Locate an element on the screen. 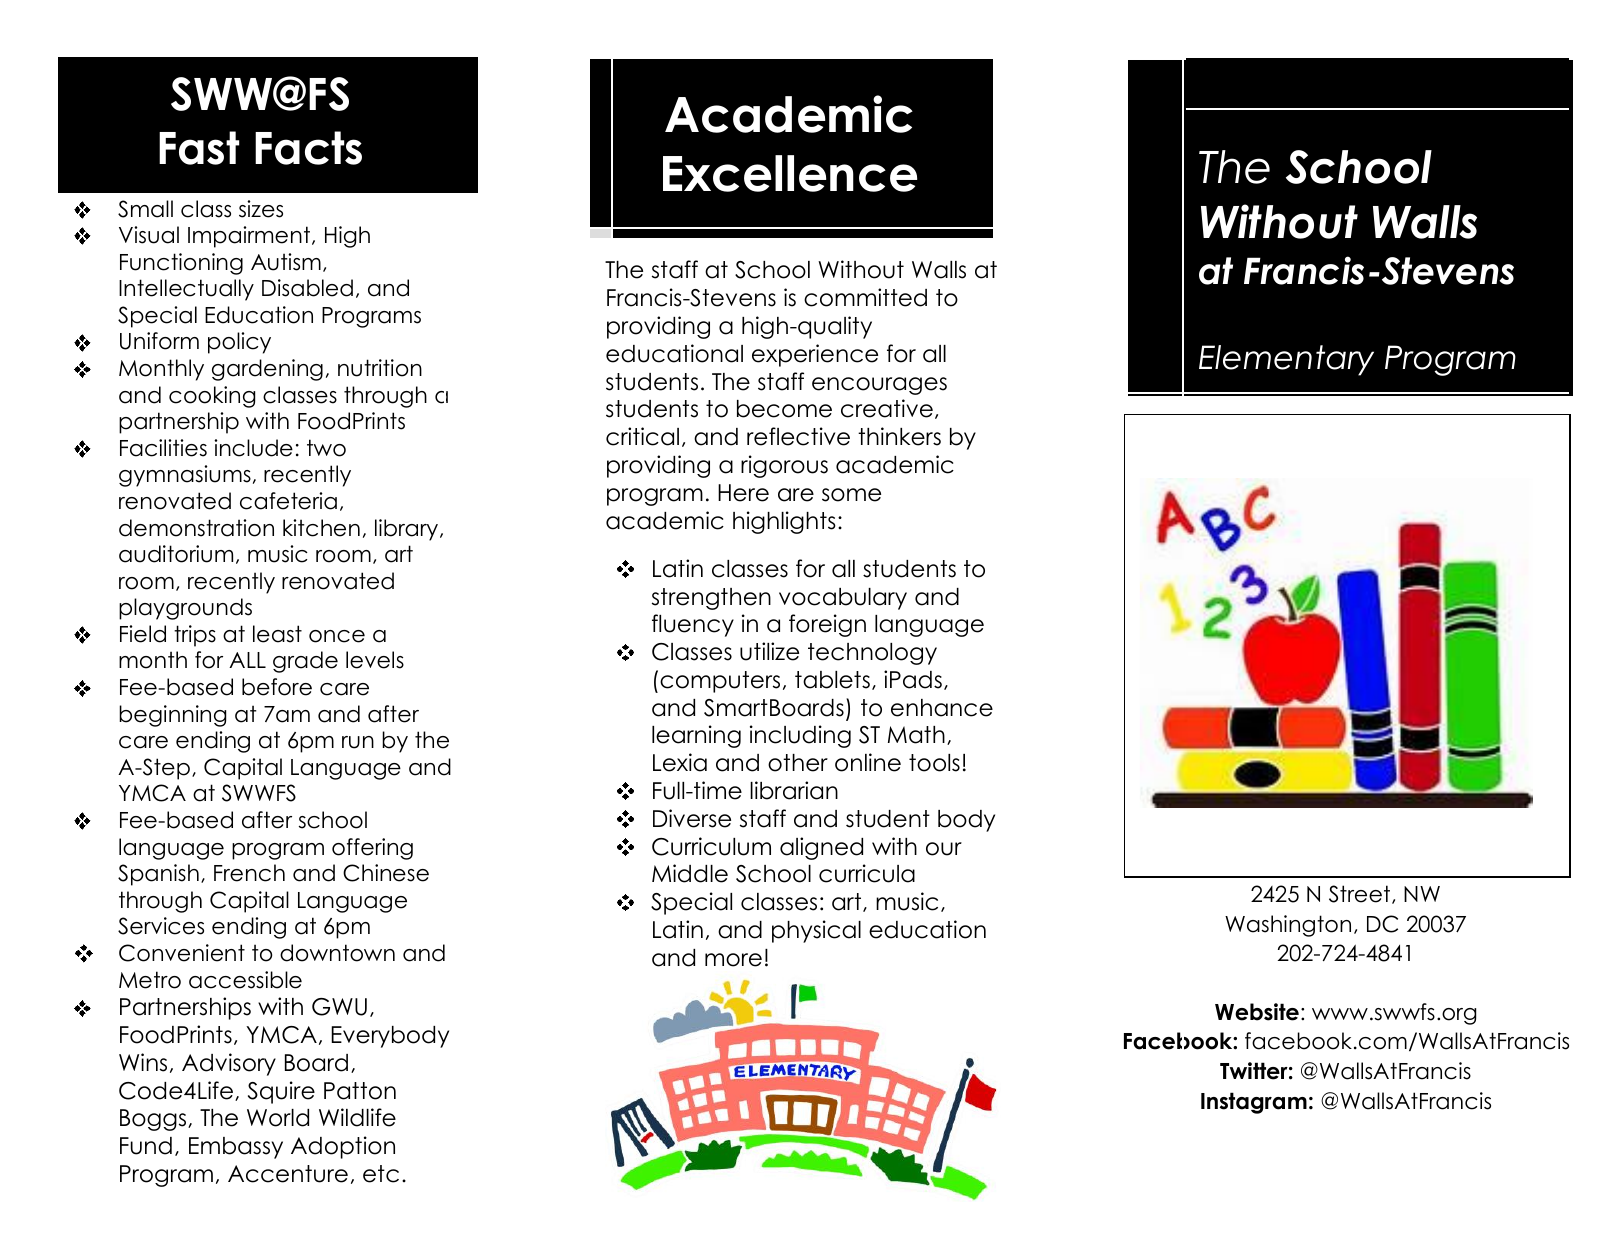  include is located at coordinates (253, 448).
